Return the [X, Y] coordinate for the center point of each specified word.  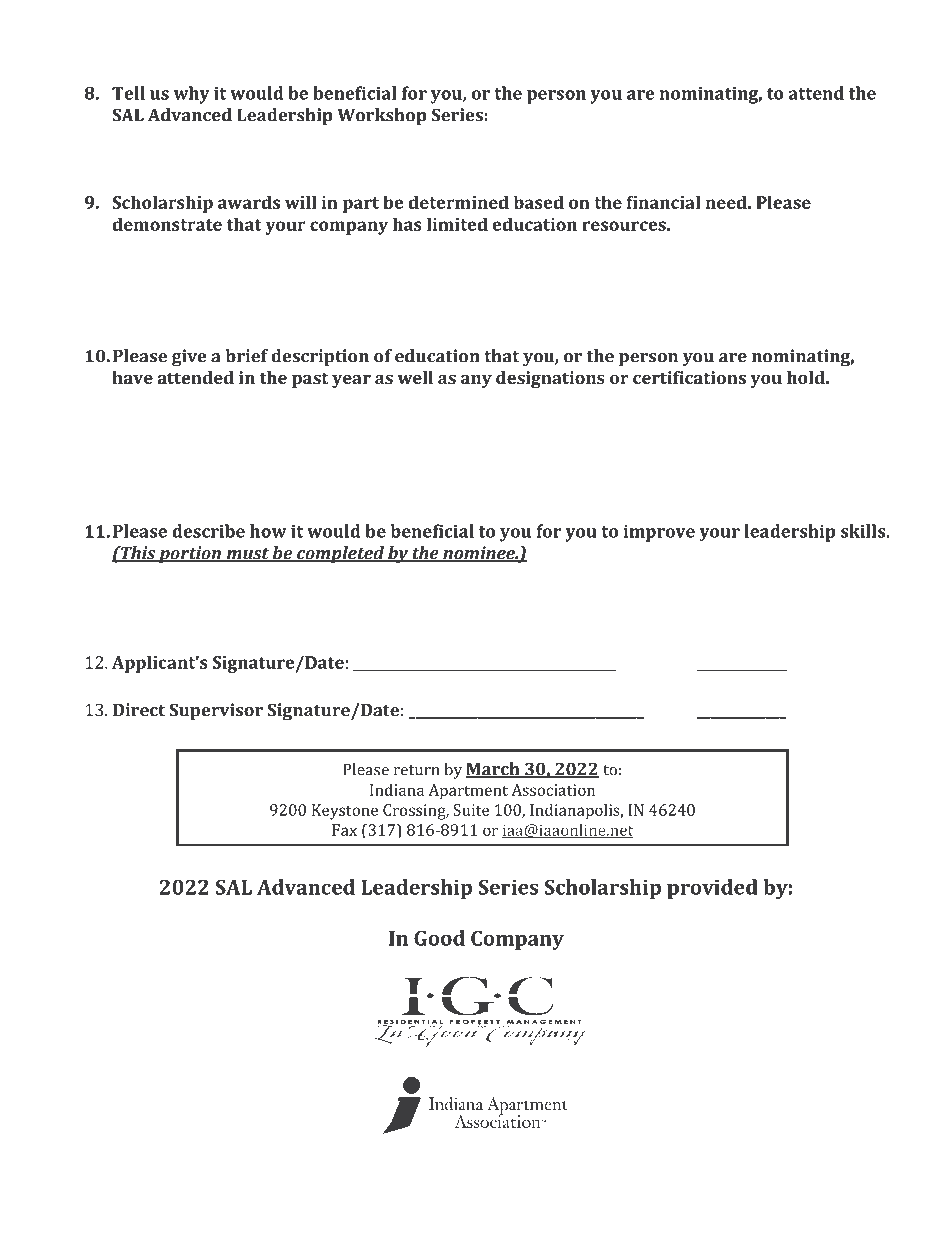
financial [663, 202]
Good [439, 938]
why [192, 95]
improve [659, 533]
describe [208, 531]
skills [864, 531]
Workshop [382, 116]
